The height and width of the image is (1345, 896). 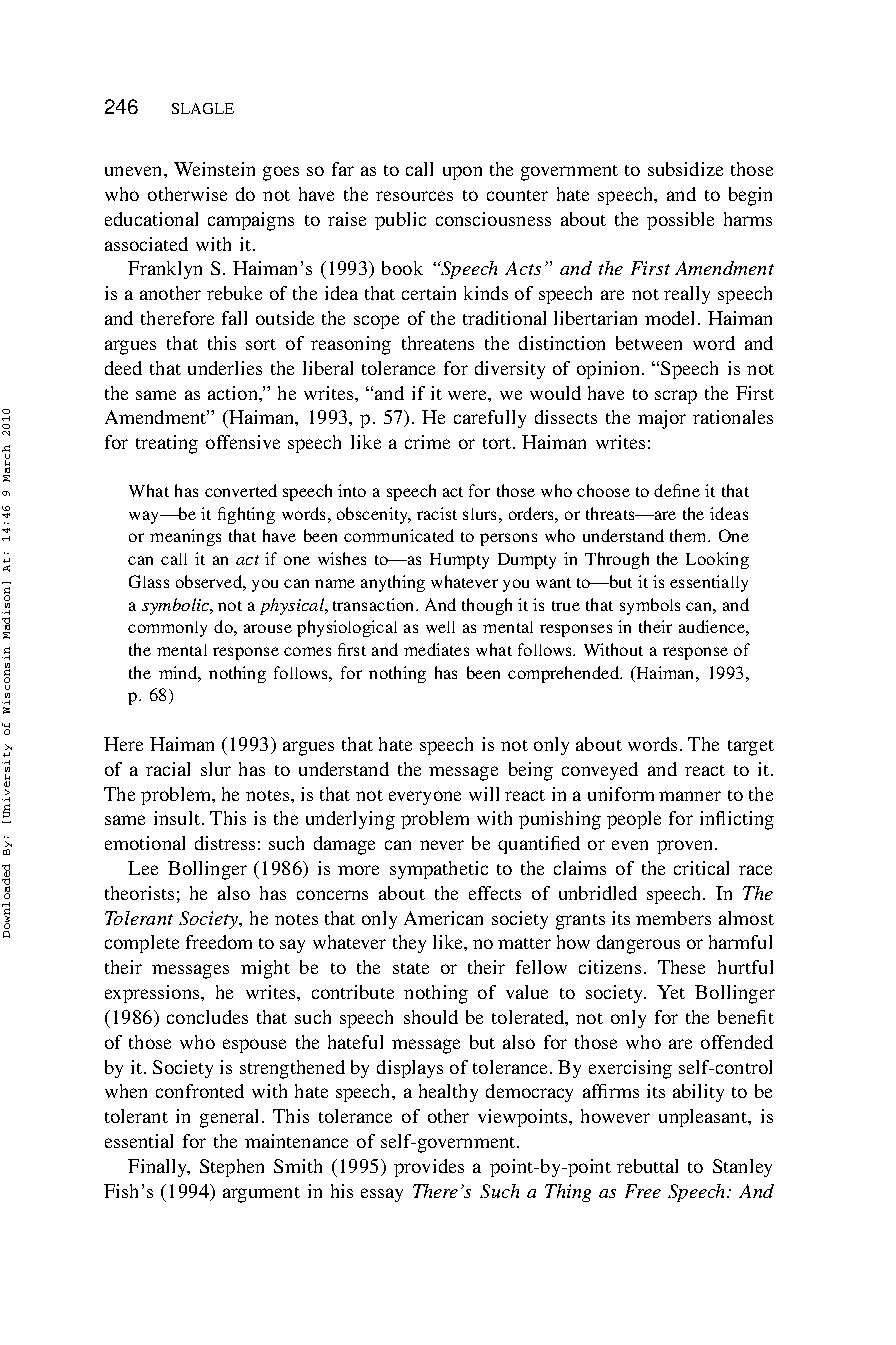 I want to click on symbolic, so click(x=176, y=606).
